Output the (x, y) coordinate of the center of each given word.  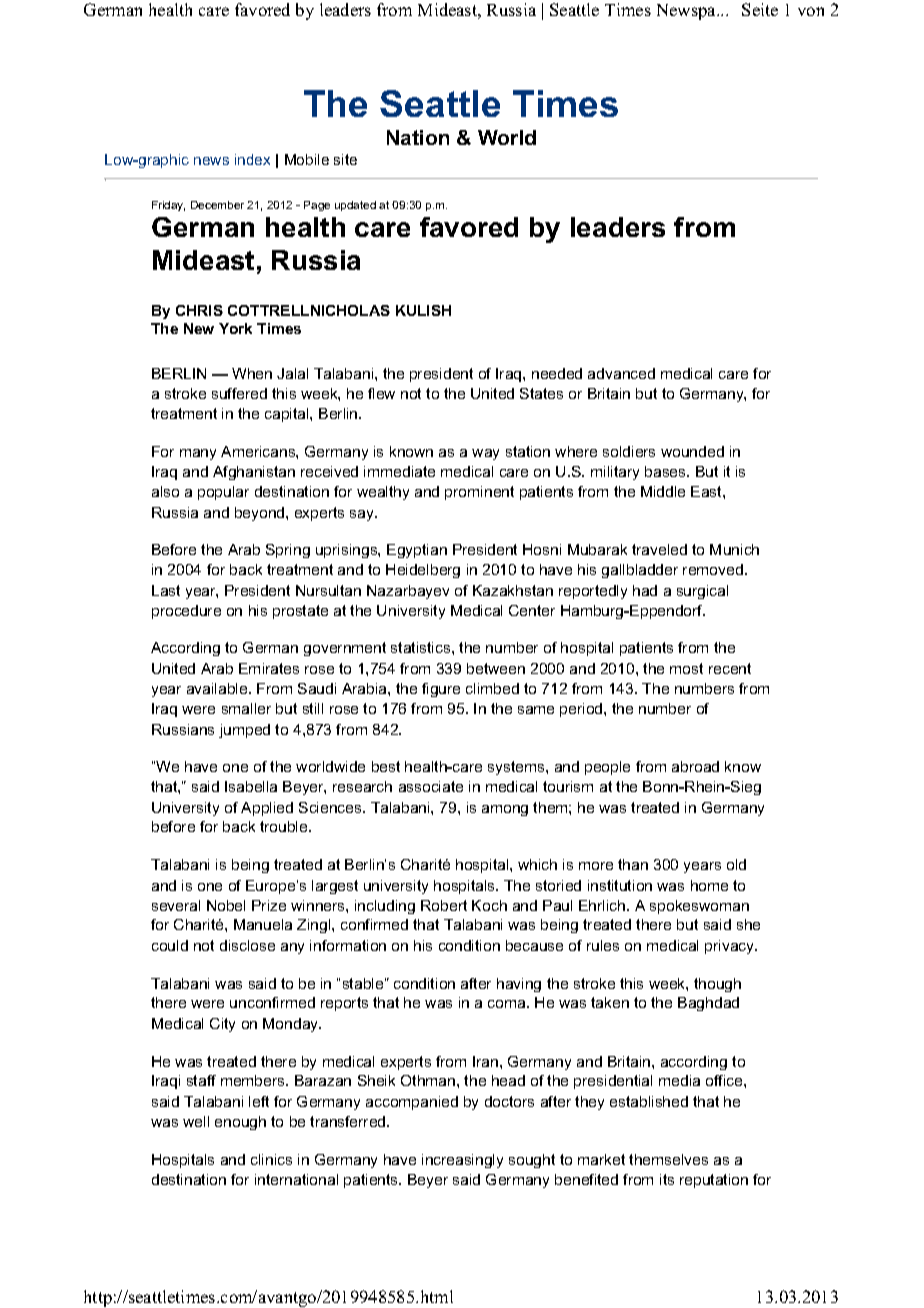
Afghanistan (254, 473)
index (252, 159)
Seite (760, 9)
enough (240, 1123)
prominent (479, 493)
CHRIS (199, 310)
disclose (247, 945)
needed (557, 373)
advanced (621, 373)
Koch (489, 905)
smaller (246, 708)
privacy (731, 947)
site (345, 159)
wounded (692, 451)
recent (730, 668)
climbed (492, 688)
